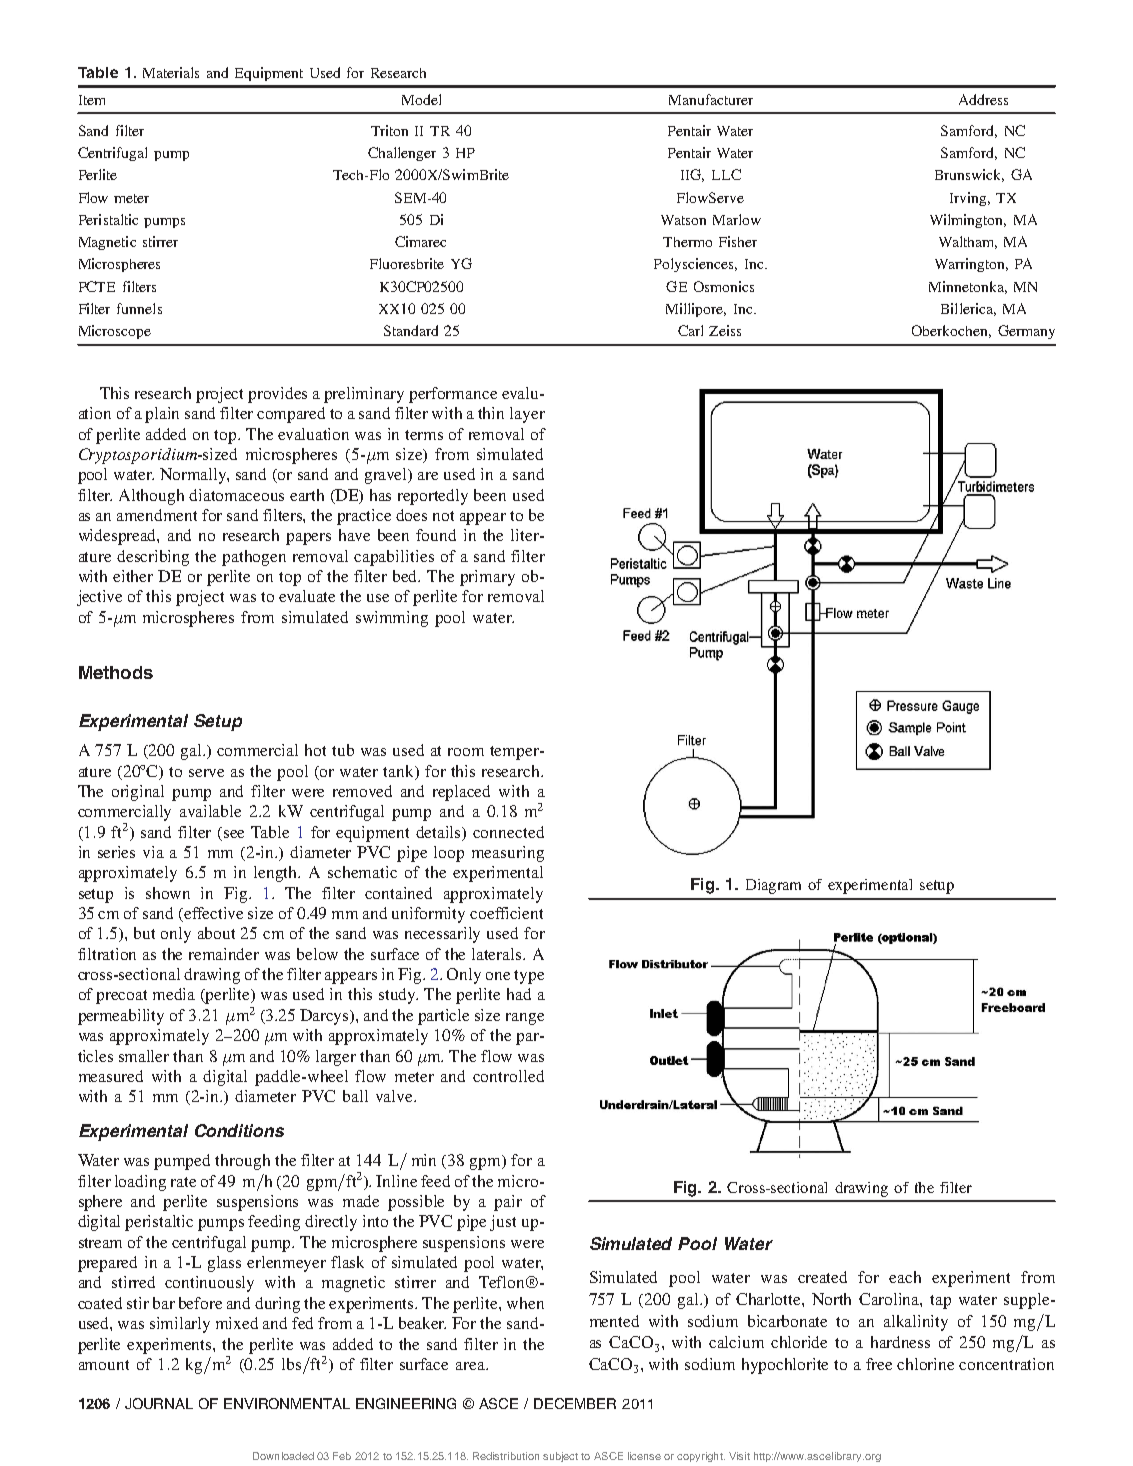 The width and height of the document is (1133, 1466). I want to click on effective, so click(213, 913).
